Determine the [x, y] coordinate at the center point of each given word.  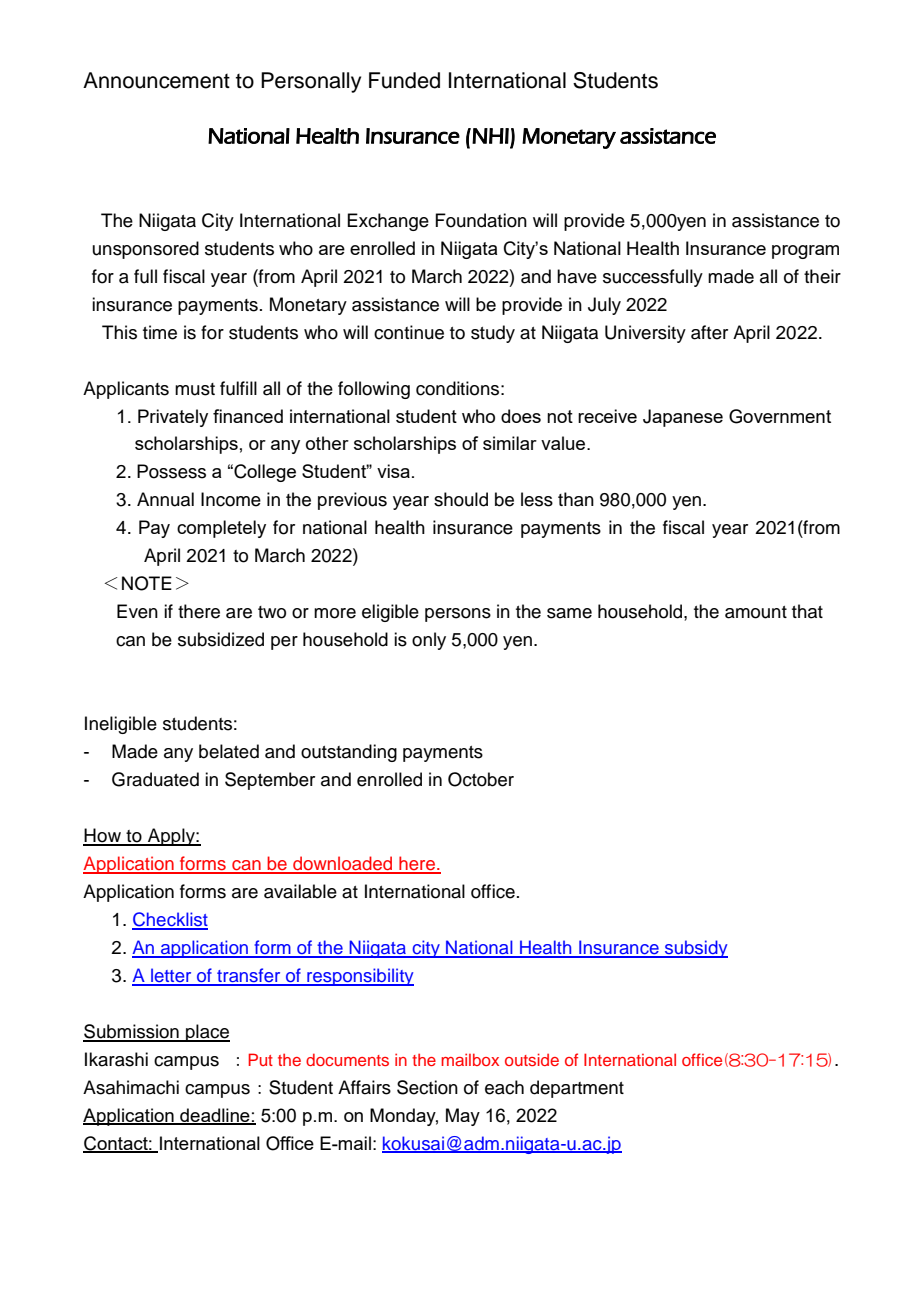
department [577, 1089]
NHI [490, 136]
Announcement [156, 80]
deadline [215, 1116]
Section [427, 1087]
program [805, 252]
